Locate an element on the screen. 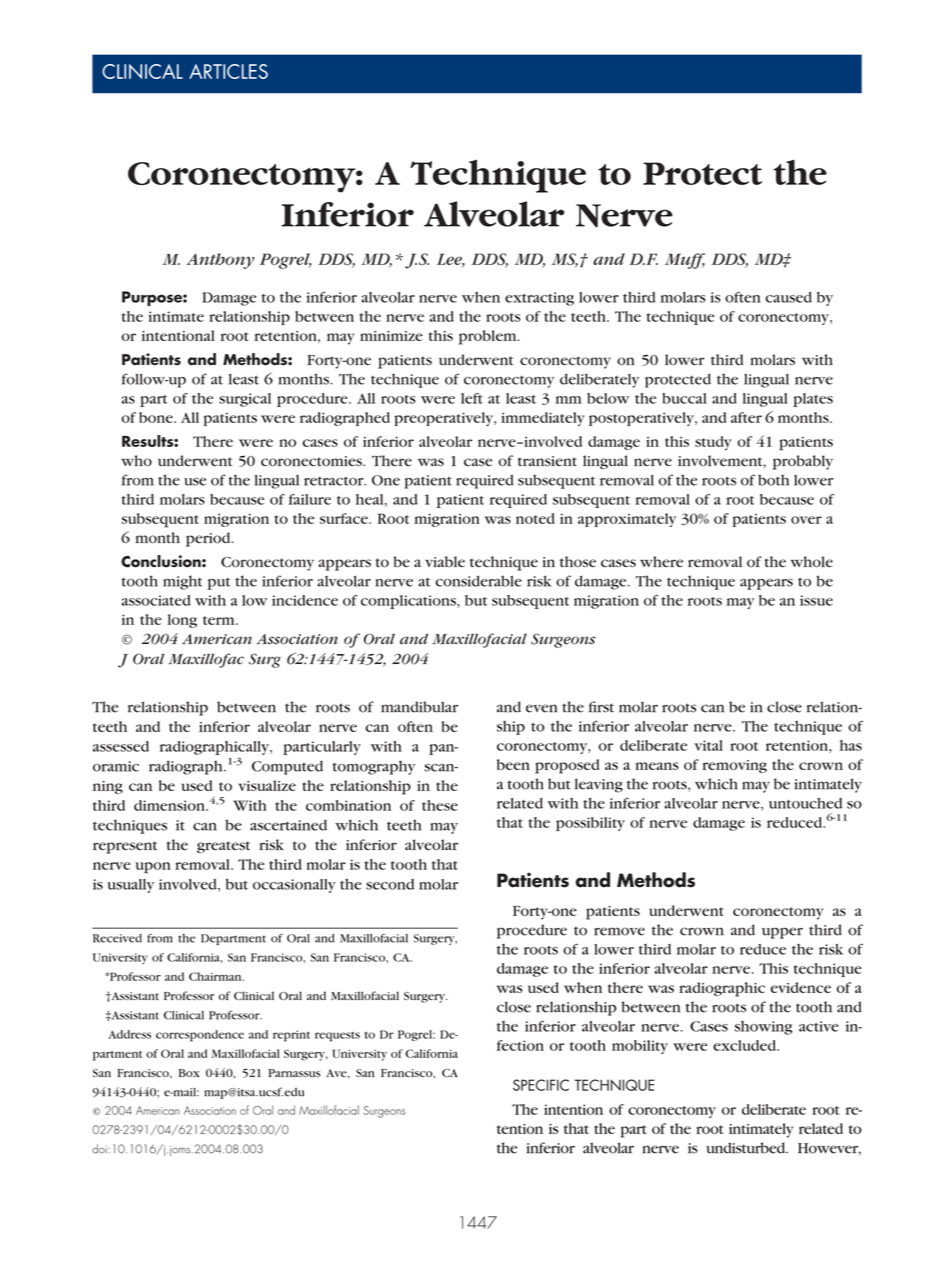 The image size is (952, 1270). extracting is located at coordinates (539, 299).
